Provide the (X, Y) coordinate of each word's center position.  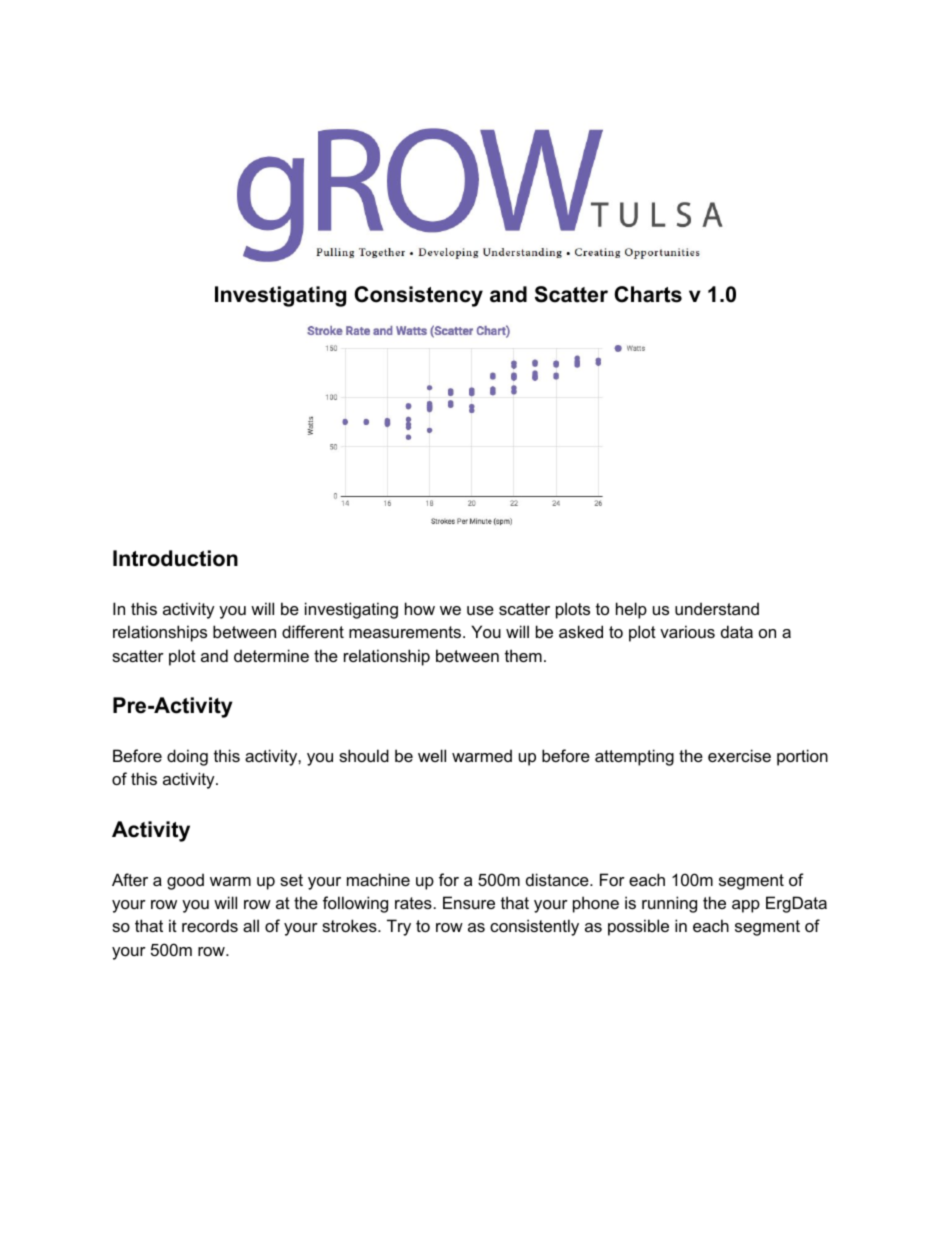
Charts (648, 294)
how (420, 608)
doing (187, 757)
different (313, 631)
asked (581, 631)
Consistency (418, 296)
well (432, 755)
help (631, 610)
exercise (739, 755)
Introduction (175, 558)
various (687, 631)
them (523, 655)
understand (717, 608)
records (210, 925)
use (480, 610)
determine (271, 655)
